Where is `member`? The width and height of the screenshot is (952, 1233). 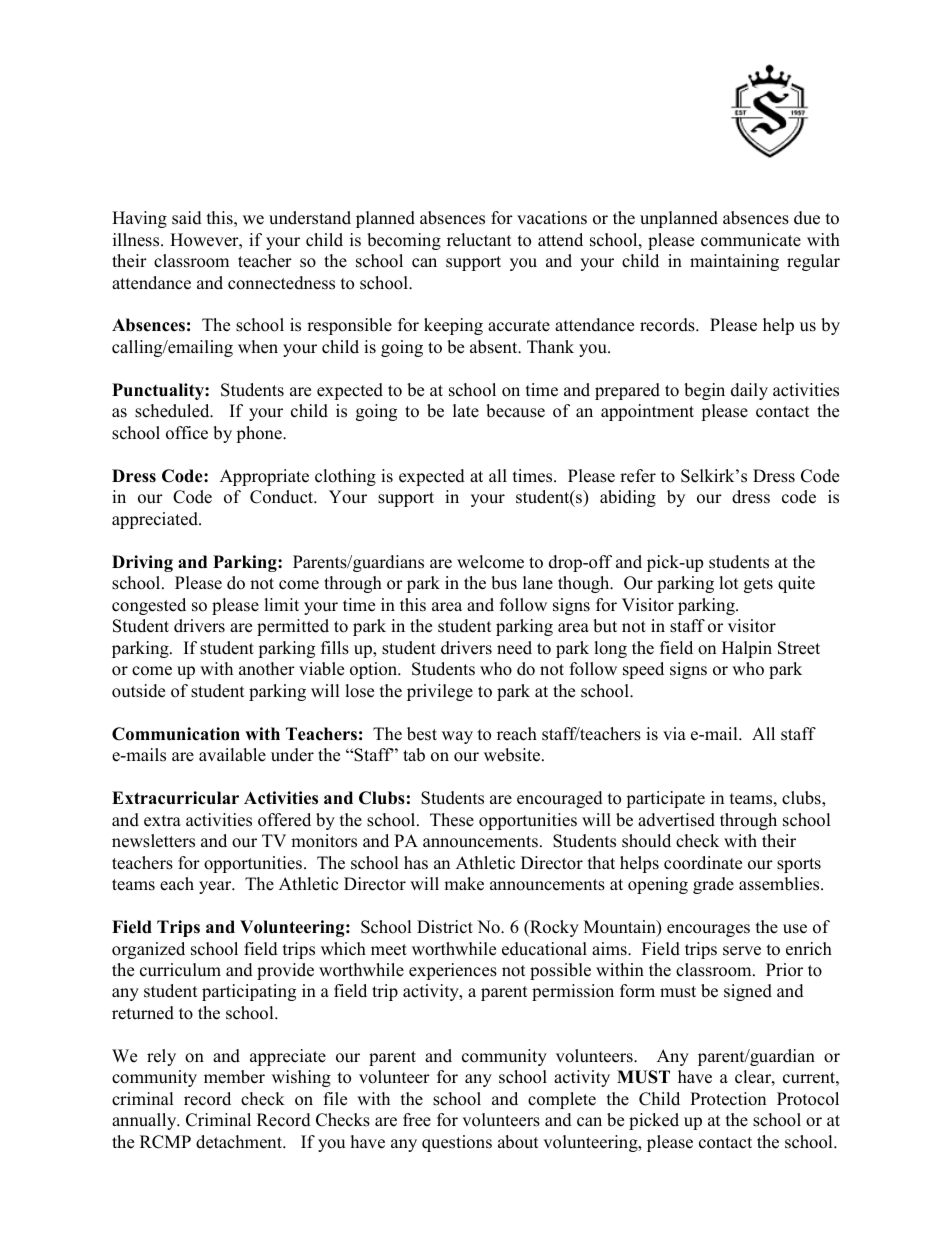
member is located at coordinates (234, 1077).
